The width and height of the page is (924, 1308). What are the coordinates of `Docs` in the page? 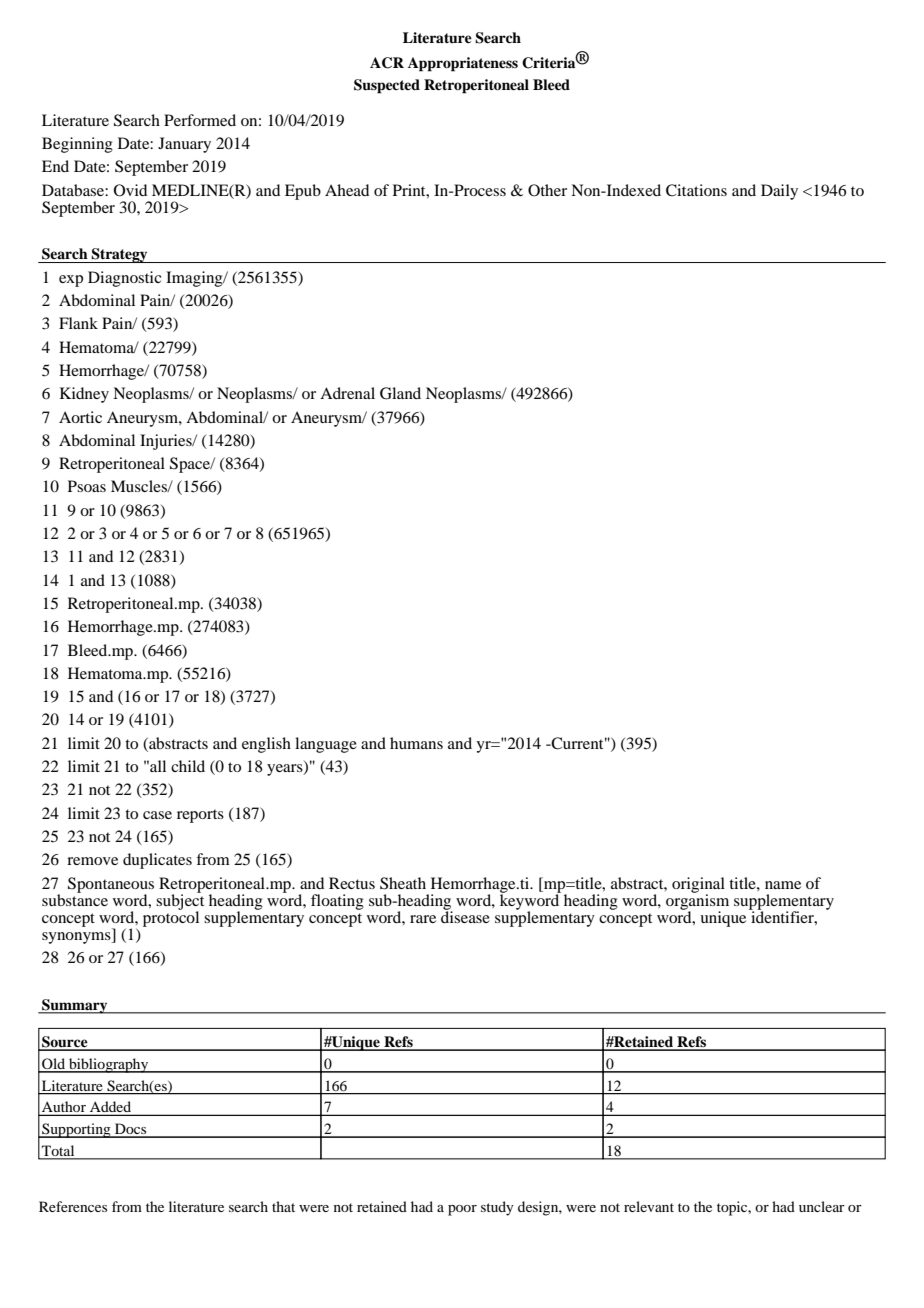 It's located at (131, 1130).
